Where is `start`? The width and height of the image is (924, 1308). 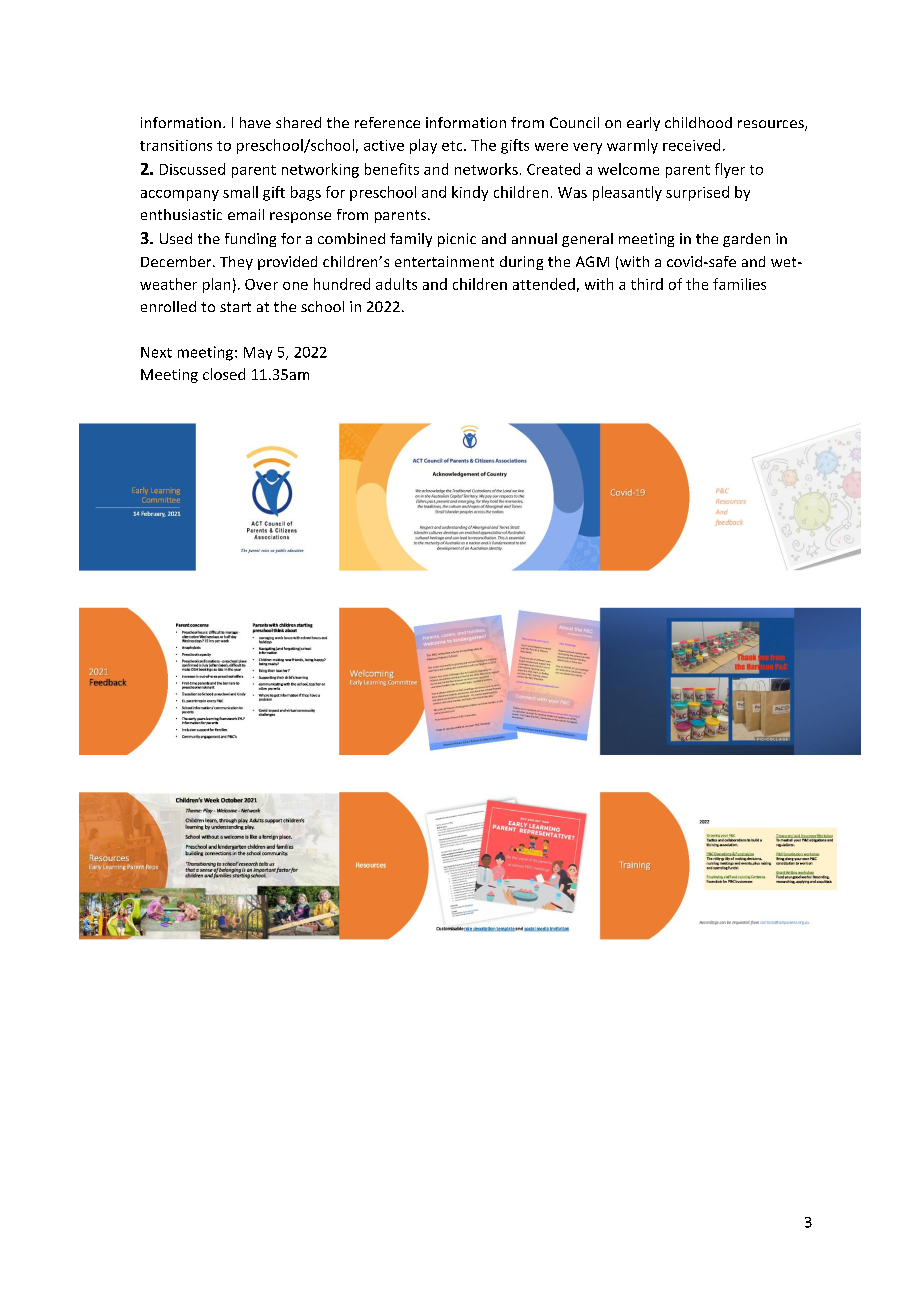 start is located at coordinates (235, 307).
